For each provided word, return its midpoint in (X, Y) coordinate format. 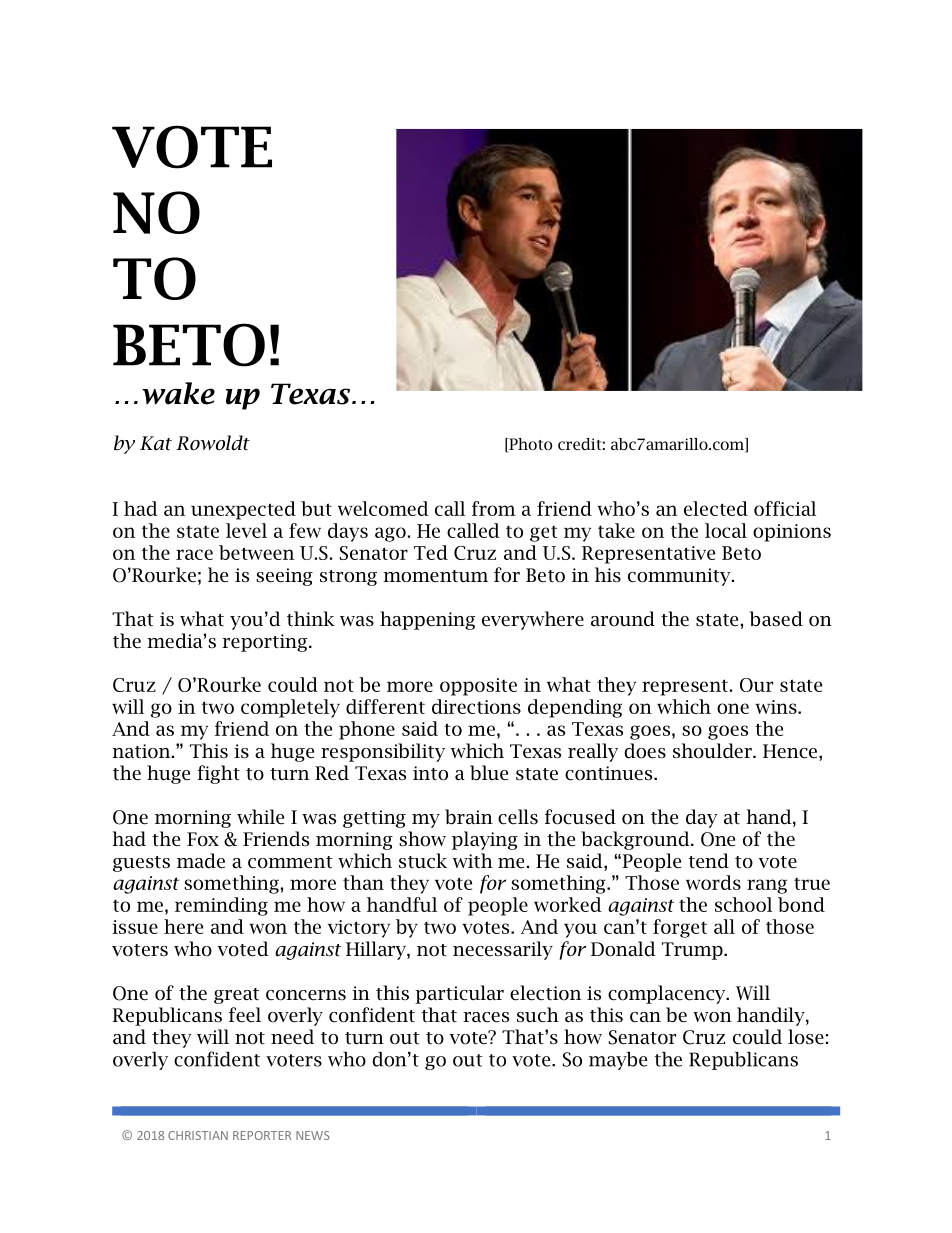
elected (716, 508)
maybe (618, 1061)
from (494, 508)
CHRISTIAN (198, 1135)
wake (178, 393)
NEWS (313, 1135)
